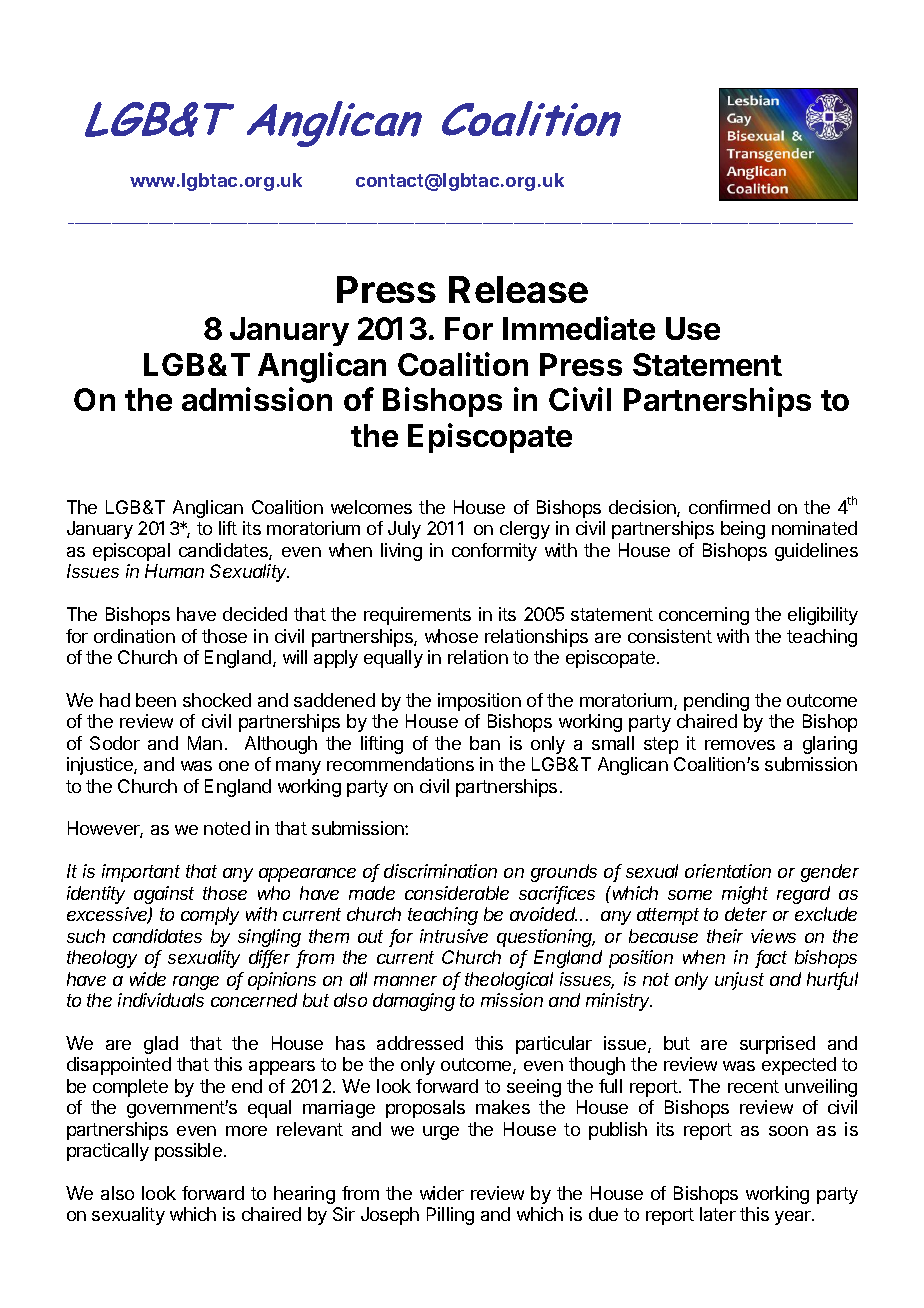 The height and width of the image is (1308, 924). What do you see at coordinates (518, 289) in the image?
I see `Release` at bounding box center [518, 289].
